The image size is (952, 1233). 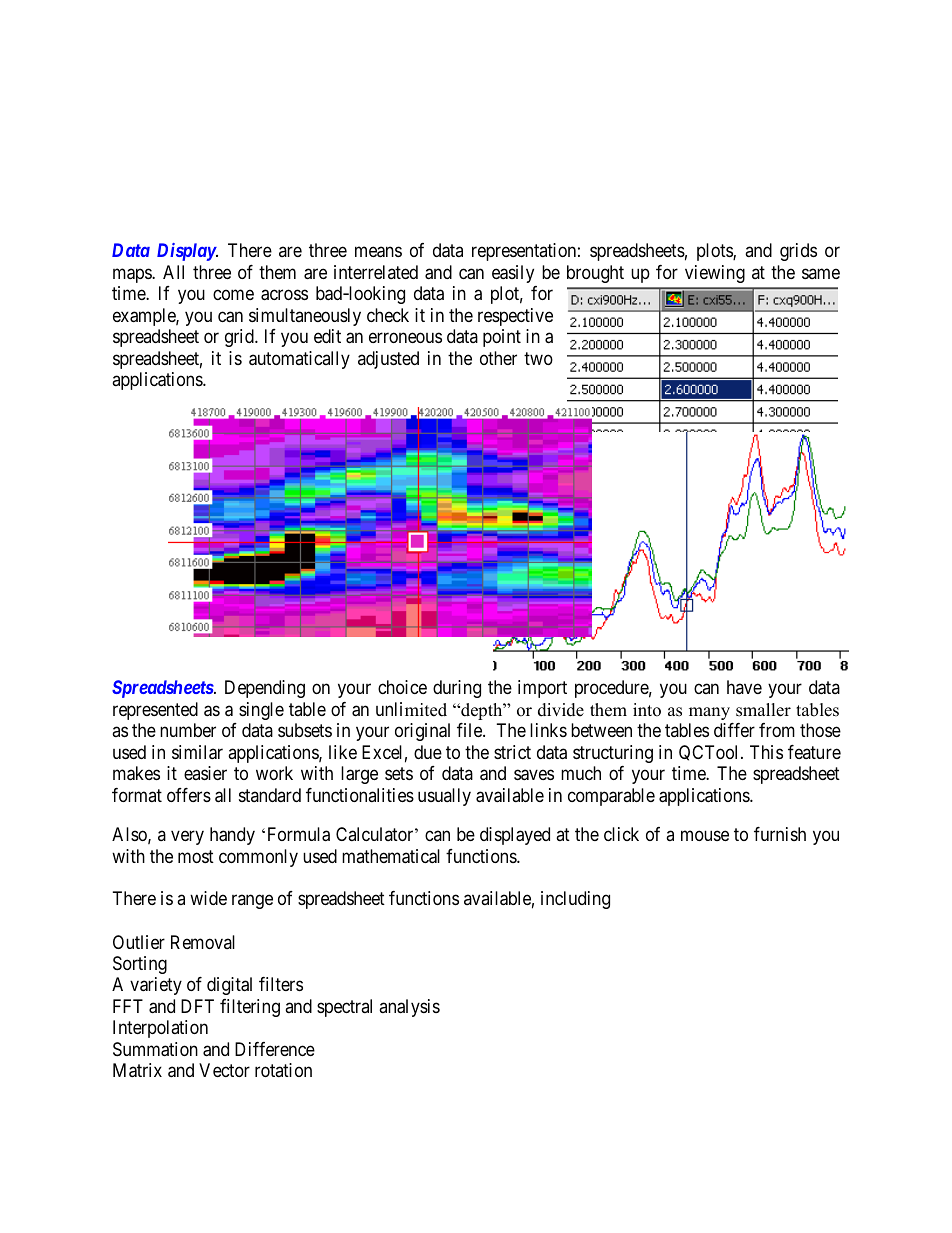 I want to click on automatically, so click(x=299, y=360).
